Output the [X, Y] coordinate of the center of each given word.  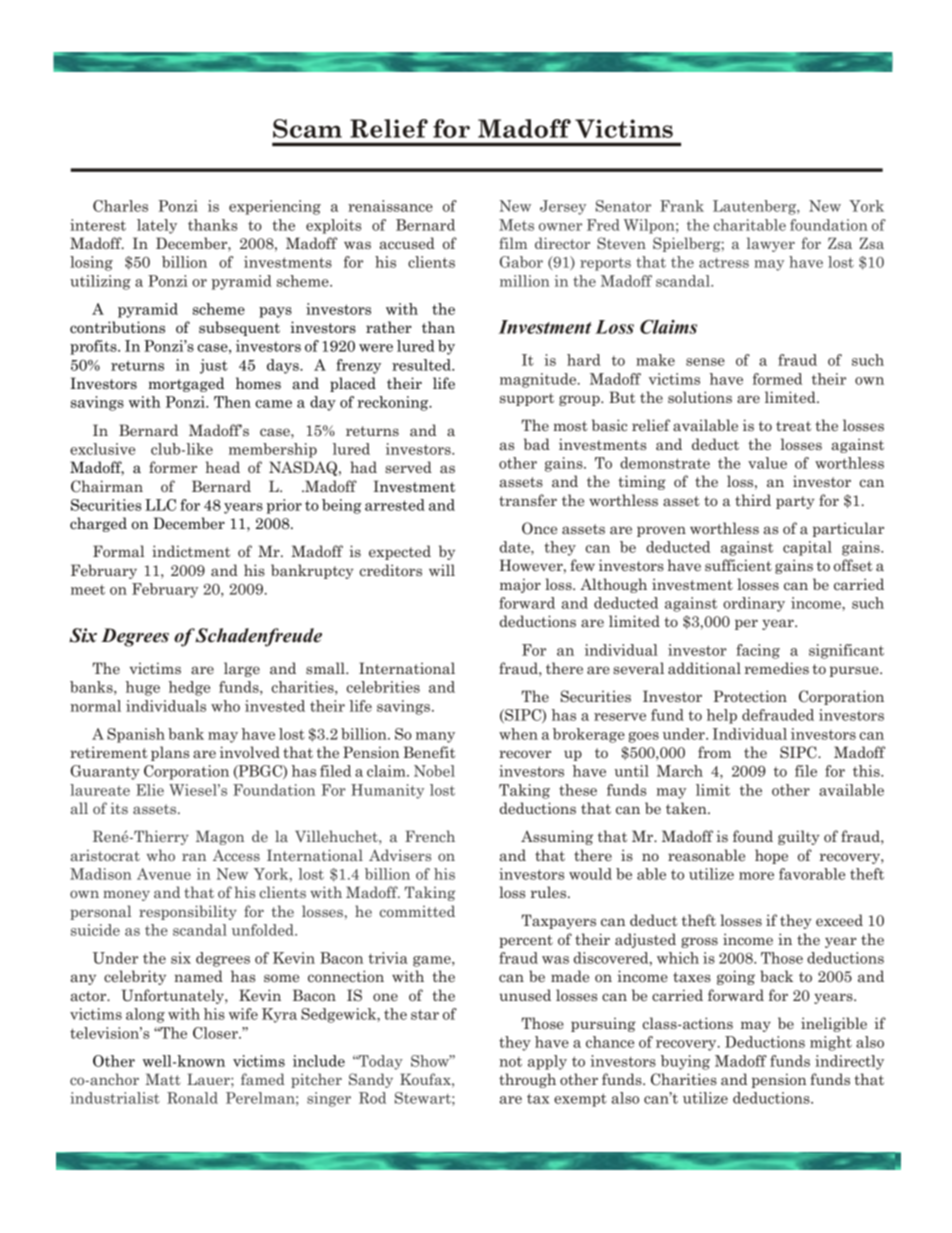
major [520, 585]
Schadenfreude [258, 637]
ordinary [754, 604]
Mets [516, 225]
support [527, 399]
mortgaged [186, 384]
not [510, 1062]
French [430, 836]
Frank [682, 206]
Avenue [164, 874]
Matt [163, 1079]
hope [771, 856]
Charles [120, 206]
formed [777, 379]
